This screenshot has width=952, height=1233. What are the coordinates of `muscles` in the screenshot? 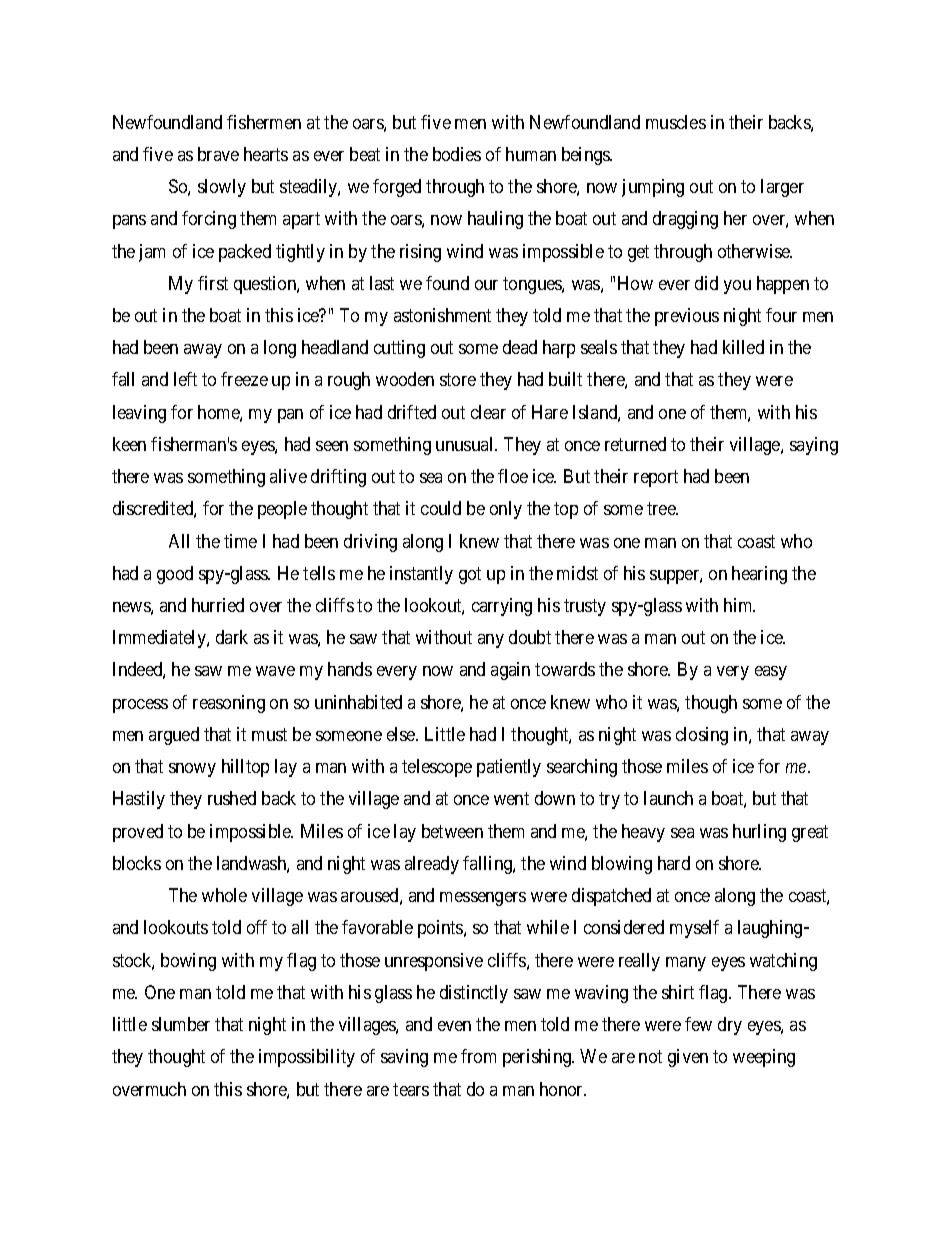 It's located at (676, 122).
